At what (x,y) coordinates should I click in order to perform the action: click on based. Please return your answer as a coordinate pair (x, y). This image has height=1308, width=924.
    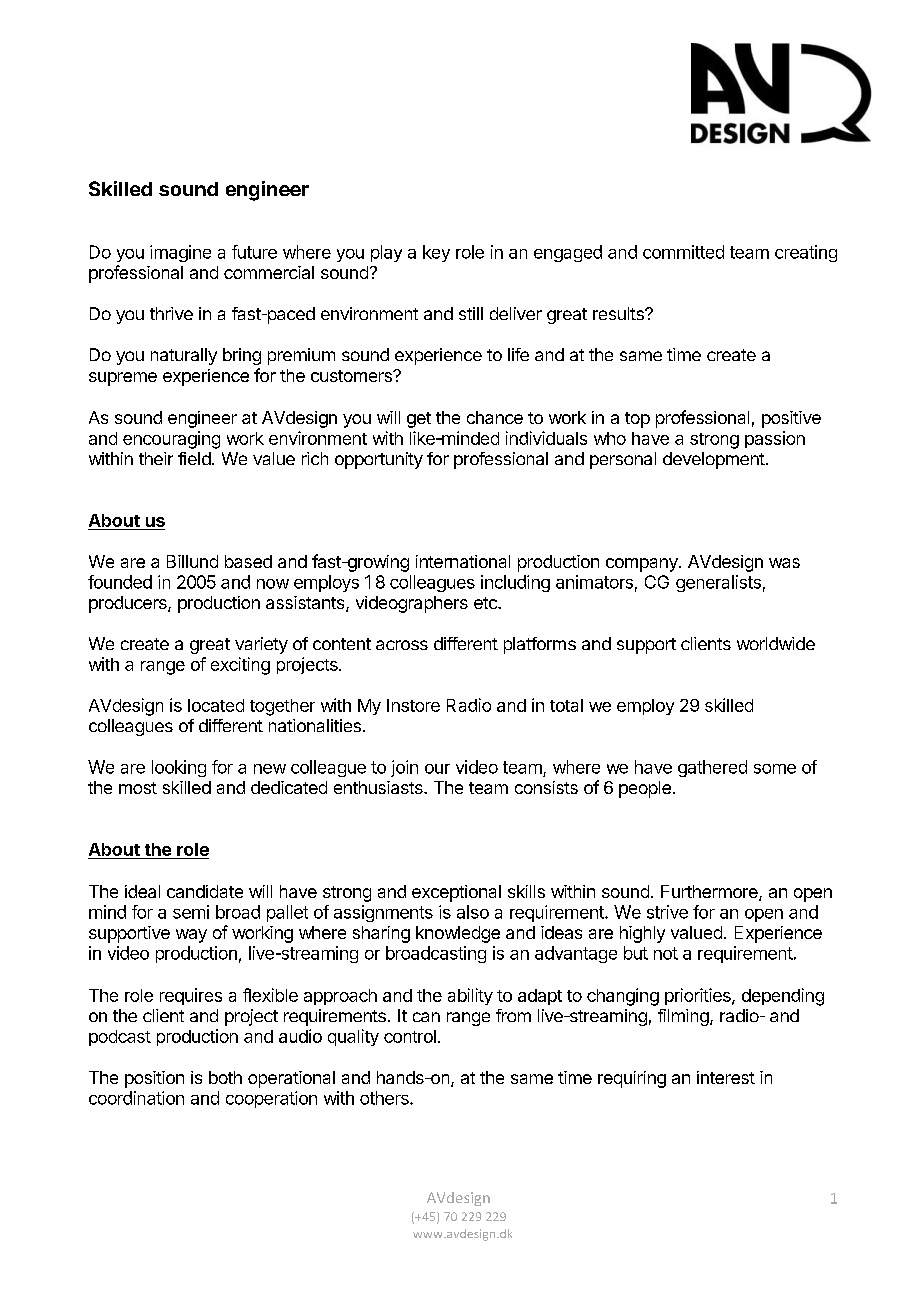
    Looking at the image, I should click on (248, 561).
